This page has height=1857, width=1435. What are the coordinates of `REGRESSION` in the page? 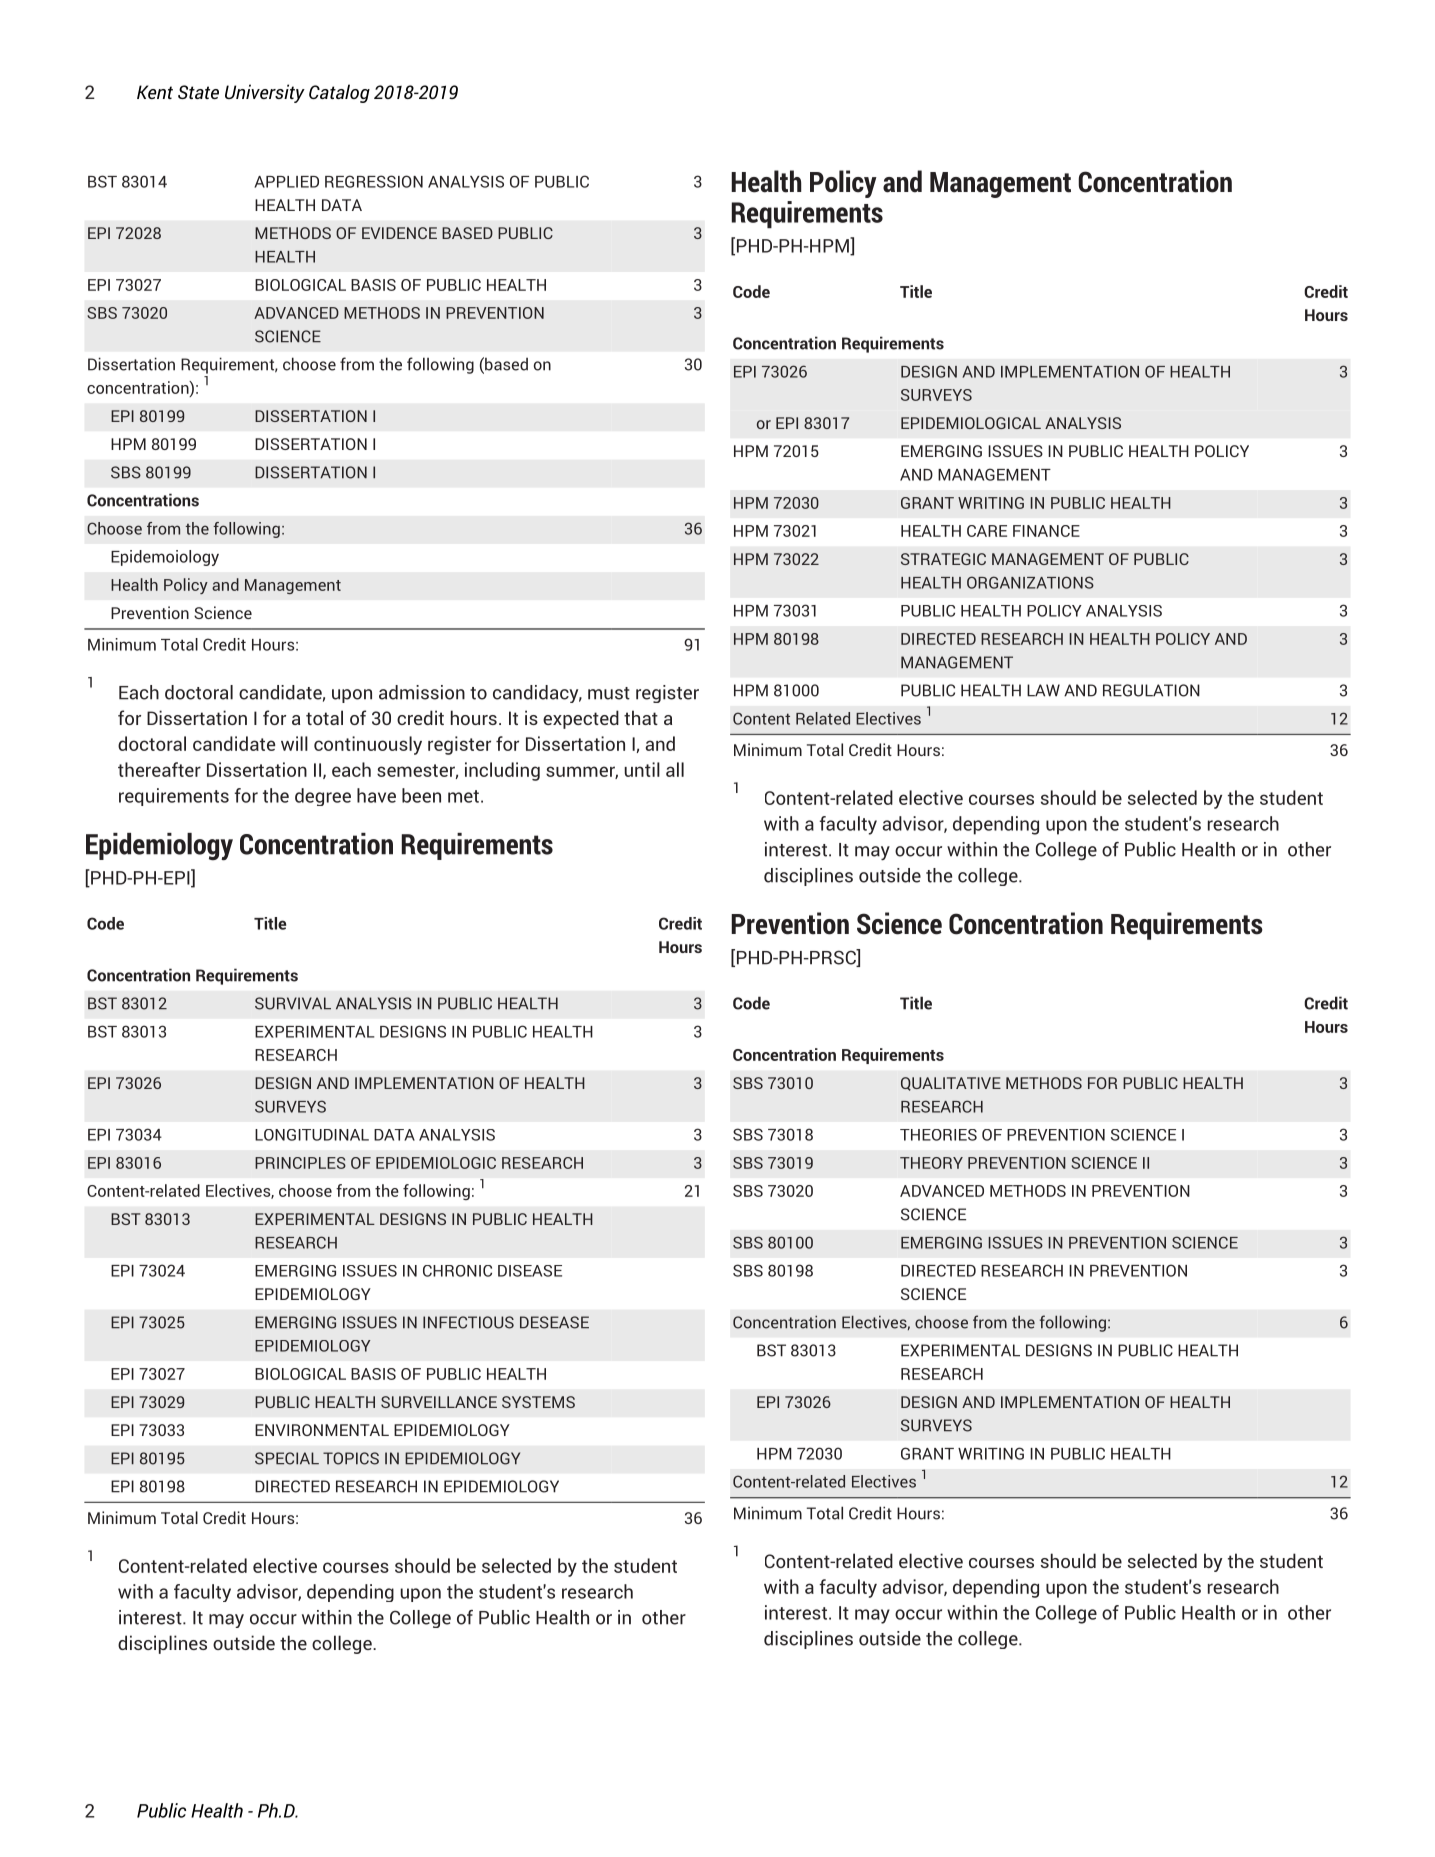 It's located at (374, 181).
